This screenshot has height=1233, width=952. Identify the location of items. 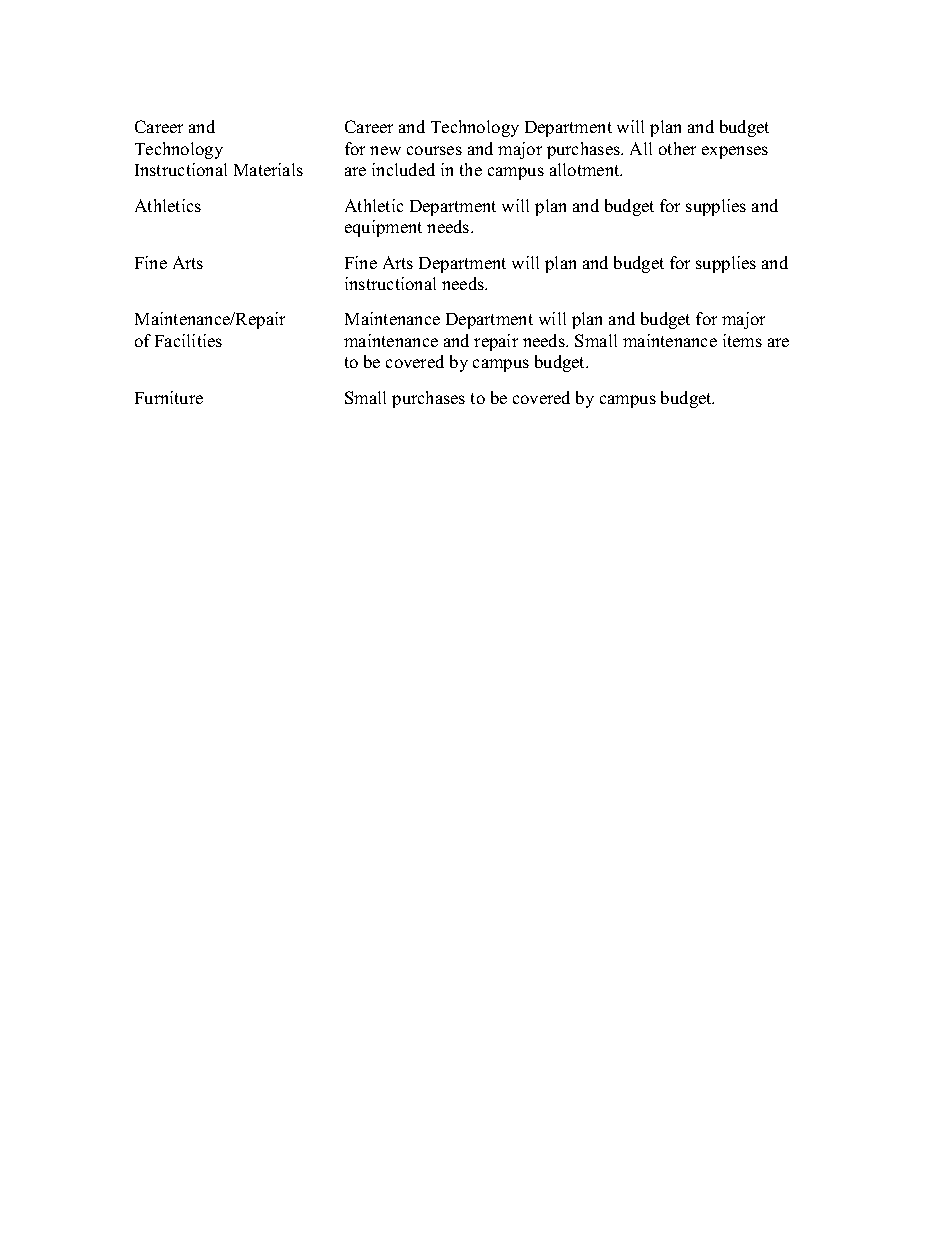
(742, 340).
